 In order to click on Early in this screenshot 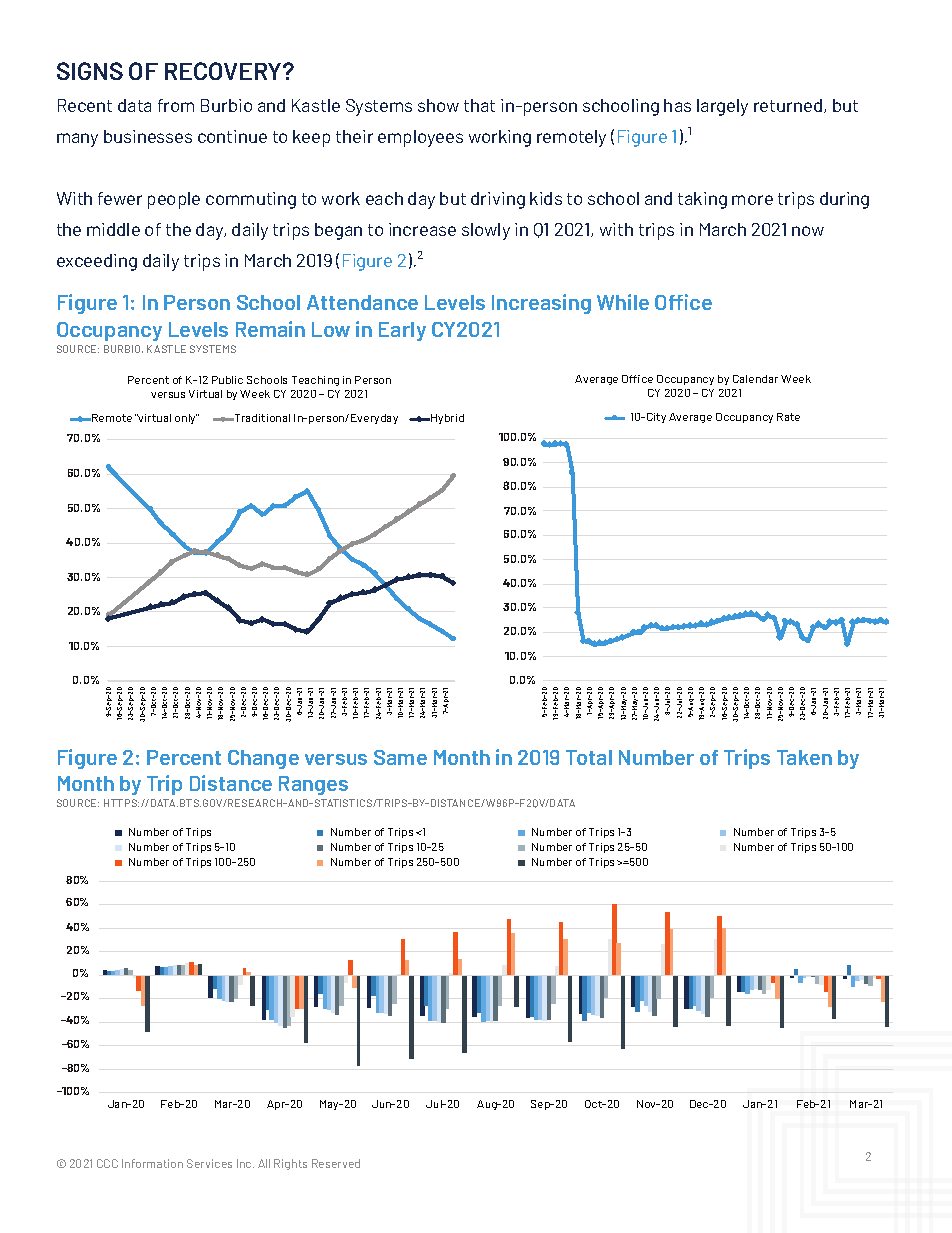, I will do `click(402, 331)`.
